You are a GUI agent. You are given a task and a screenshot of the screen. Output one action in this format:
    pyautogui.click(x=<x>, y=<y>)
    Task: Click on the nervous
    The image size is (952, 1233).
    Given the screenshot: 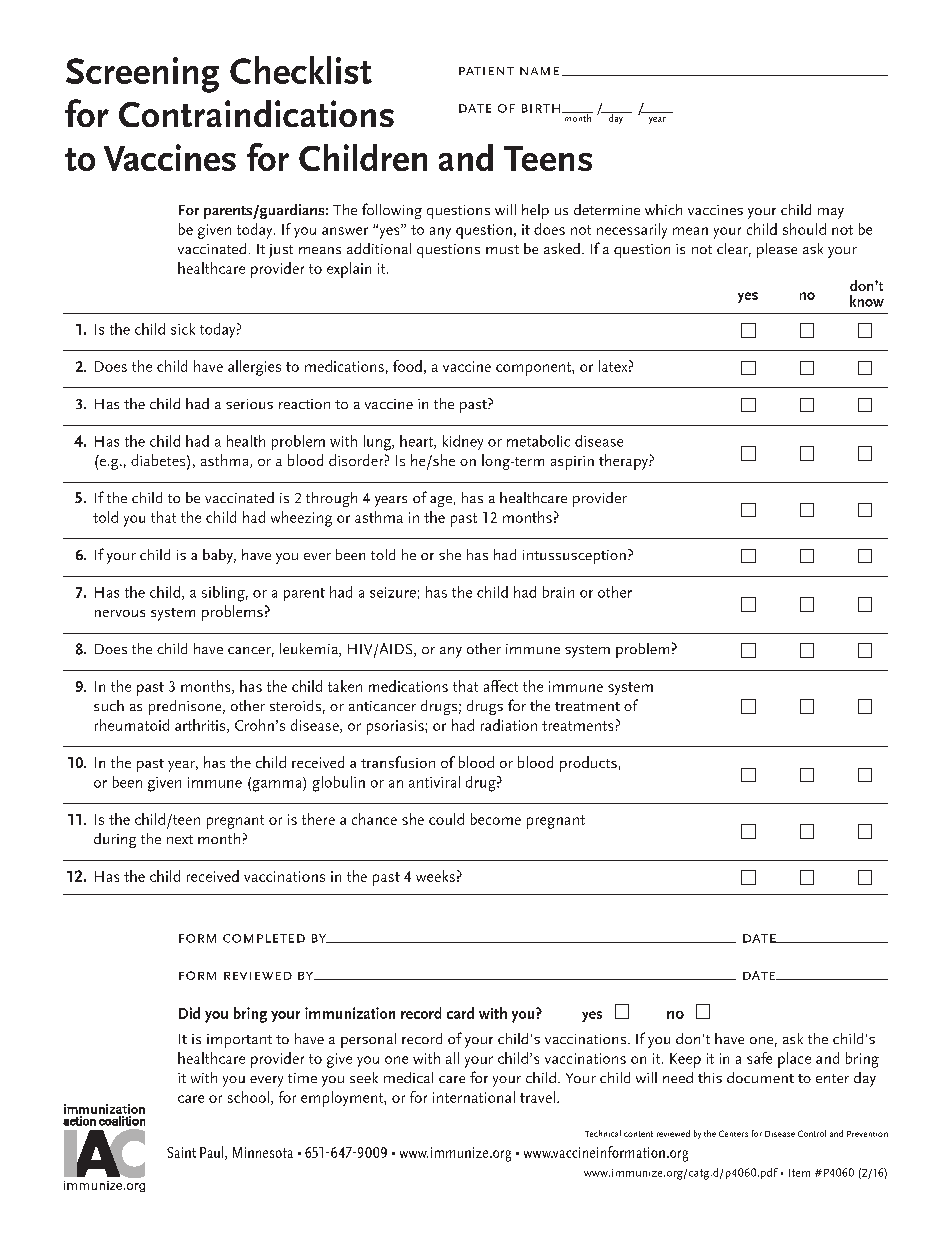 What is the action you would take?
    pyautogui.click(x=120, y=613)
